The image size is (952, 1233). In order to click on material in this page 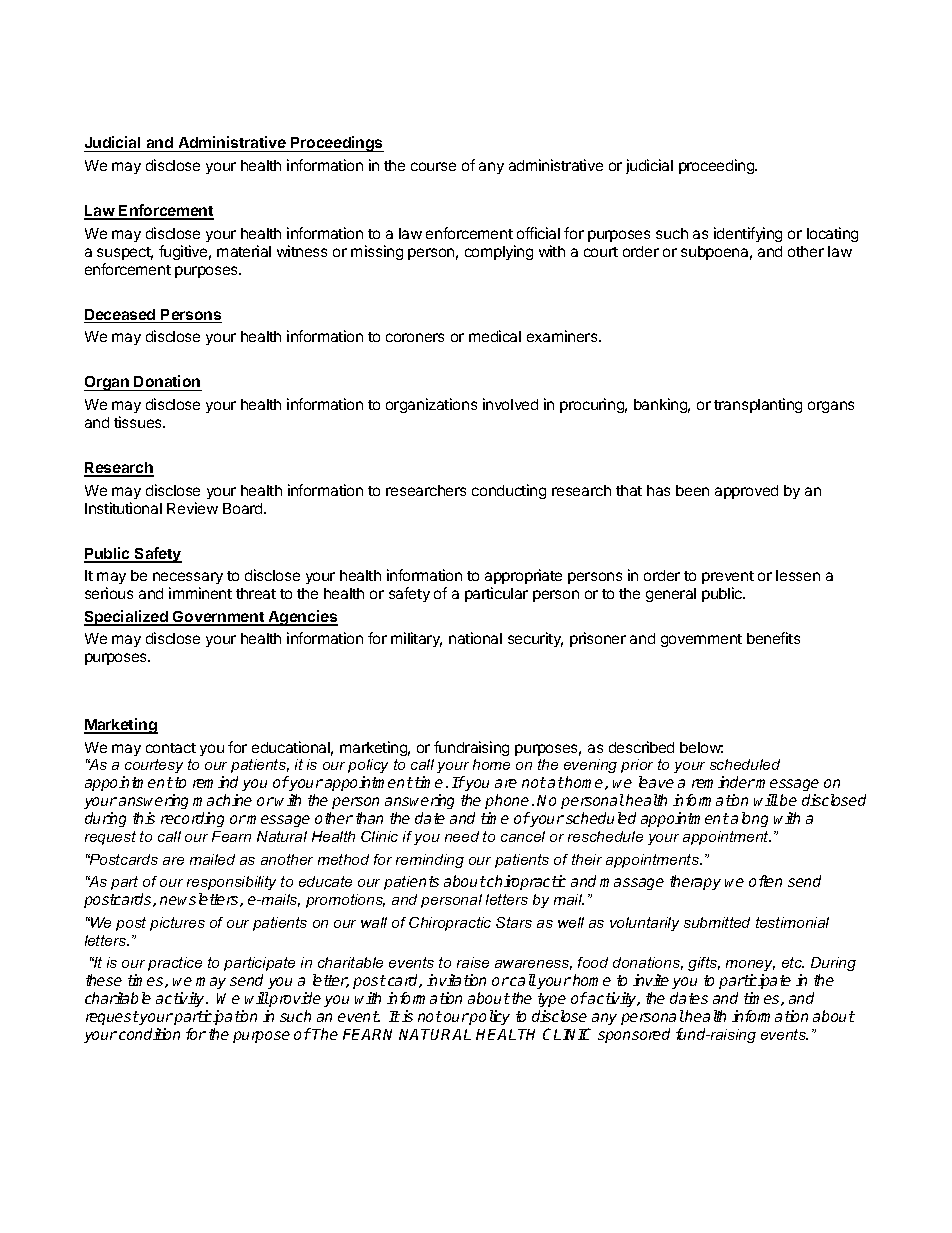, I will do `click(244, 251)`.
